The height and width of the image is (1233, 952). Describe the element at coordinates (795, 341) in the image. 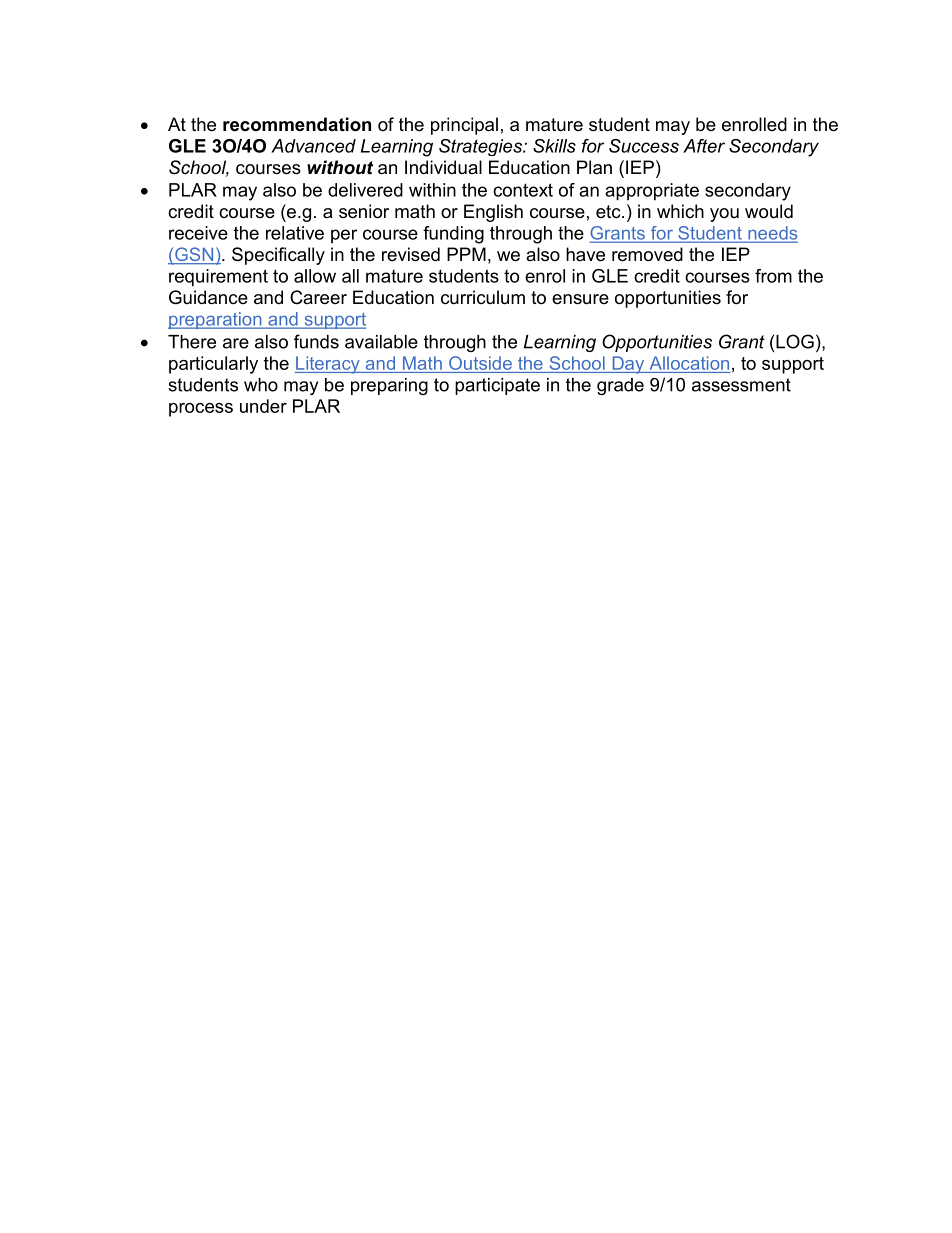

I see `LOG` at that location.
